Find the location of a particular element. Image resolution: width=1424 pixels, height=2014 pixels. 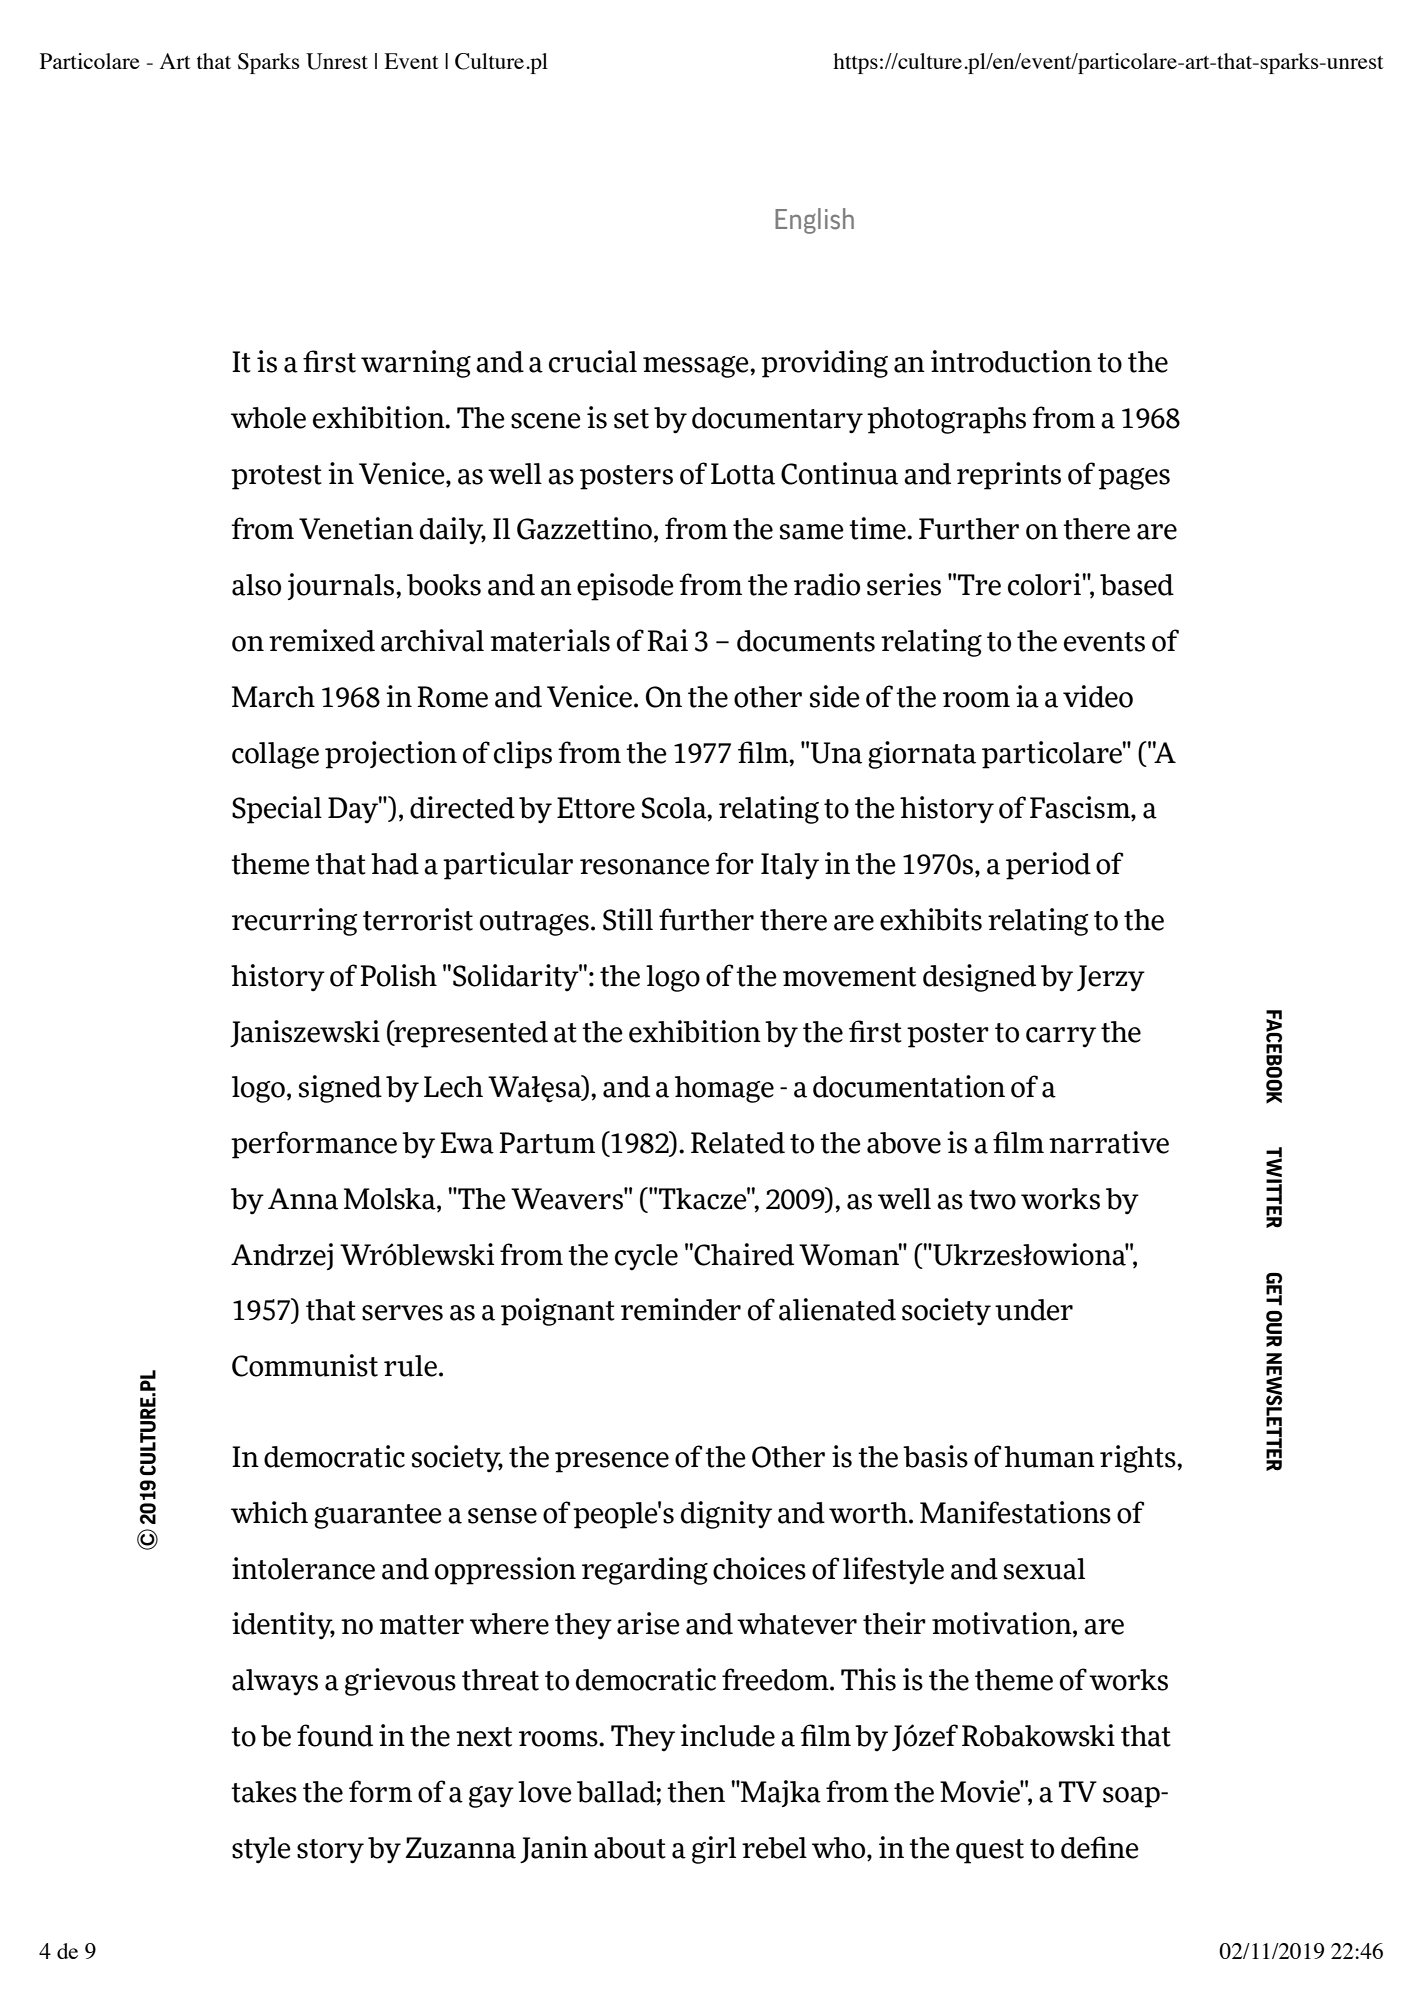

carry is located at coordinates (1061, 1037).
